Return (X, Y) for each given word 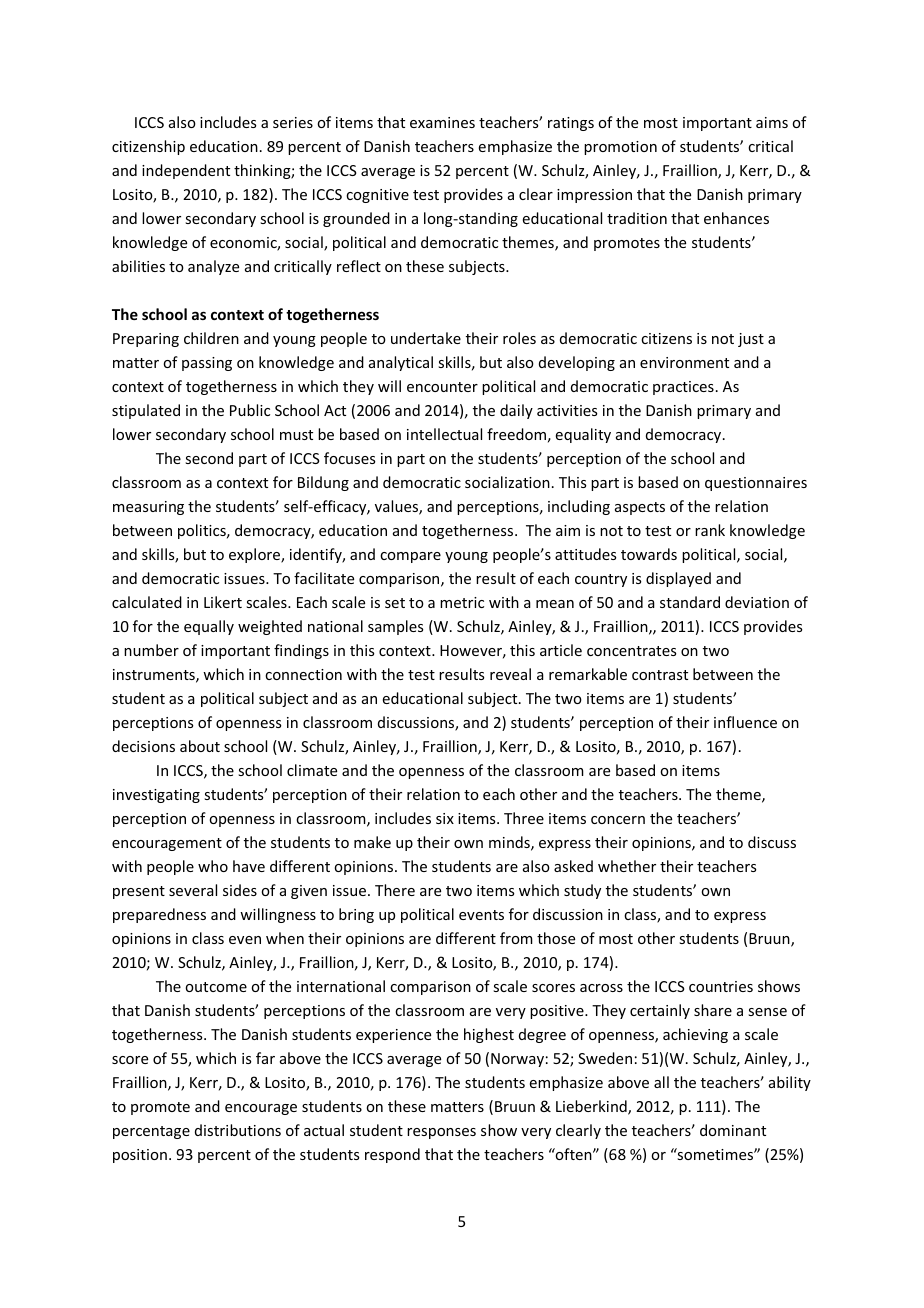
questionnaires (756, 484)
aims (772, 122)
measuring (148, 508)
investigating (156, 796)
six (445, 818)
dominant (733, 1130)
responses (441, 1133)
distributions (238, 1130)
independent (186, 171)
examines (442, 122)
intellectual (444, 434)
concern (618, 820)
